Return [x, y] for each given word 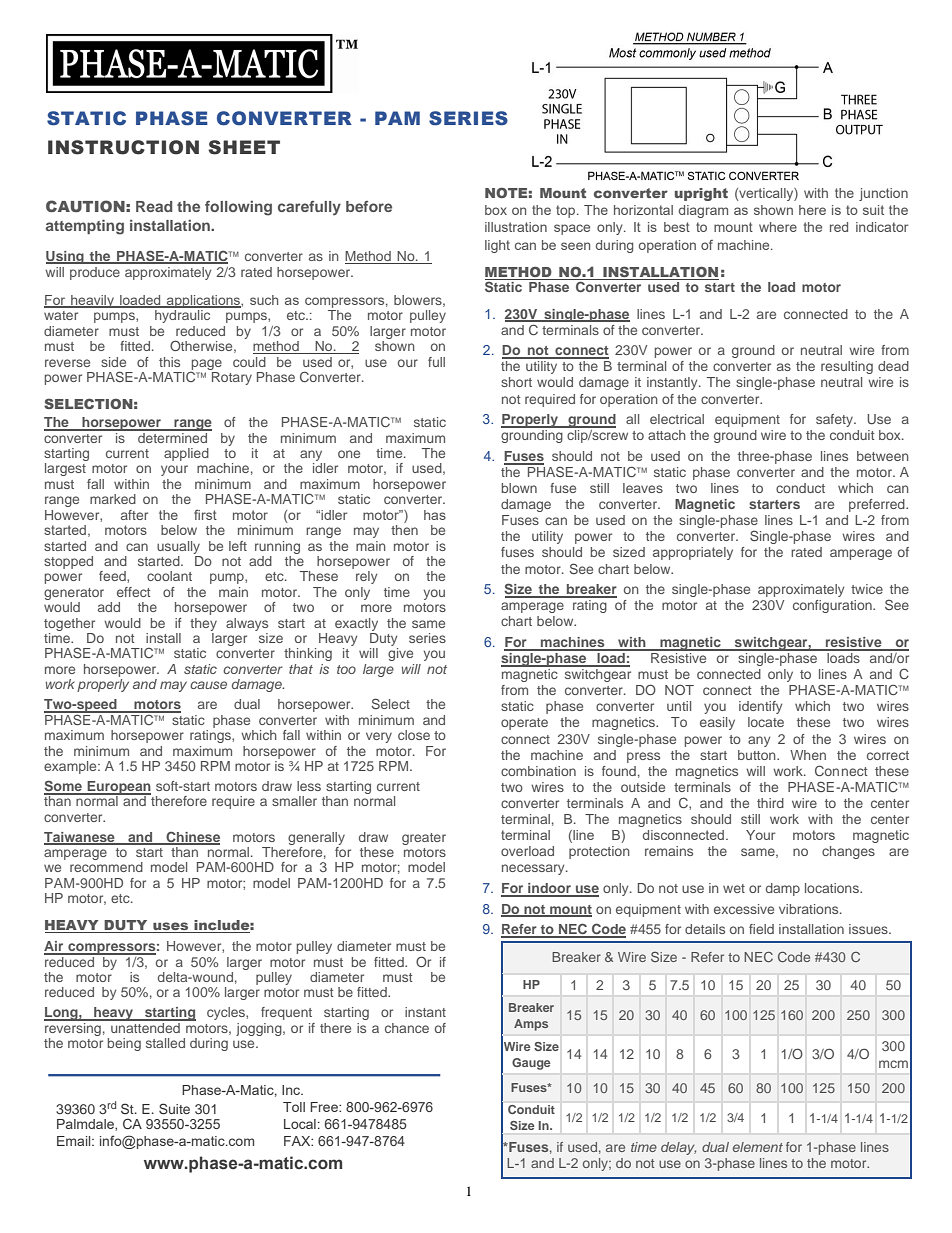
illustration [516, 227]
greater [424, 839]
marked [113, 499]
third [770, 803]
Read [154, 206]
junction [883, 194]
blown [519, 488]
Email [75, 1141]
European [118, 788]
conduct [800, 488]
